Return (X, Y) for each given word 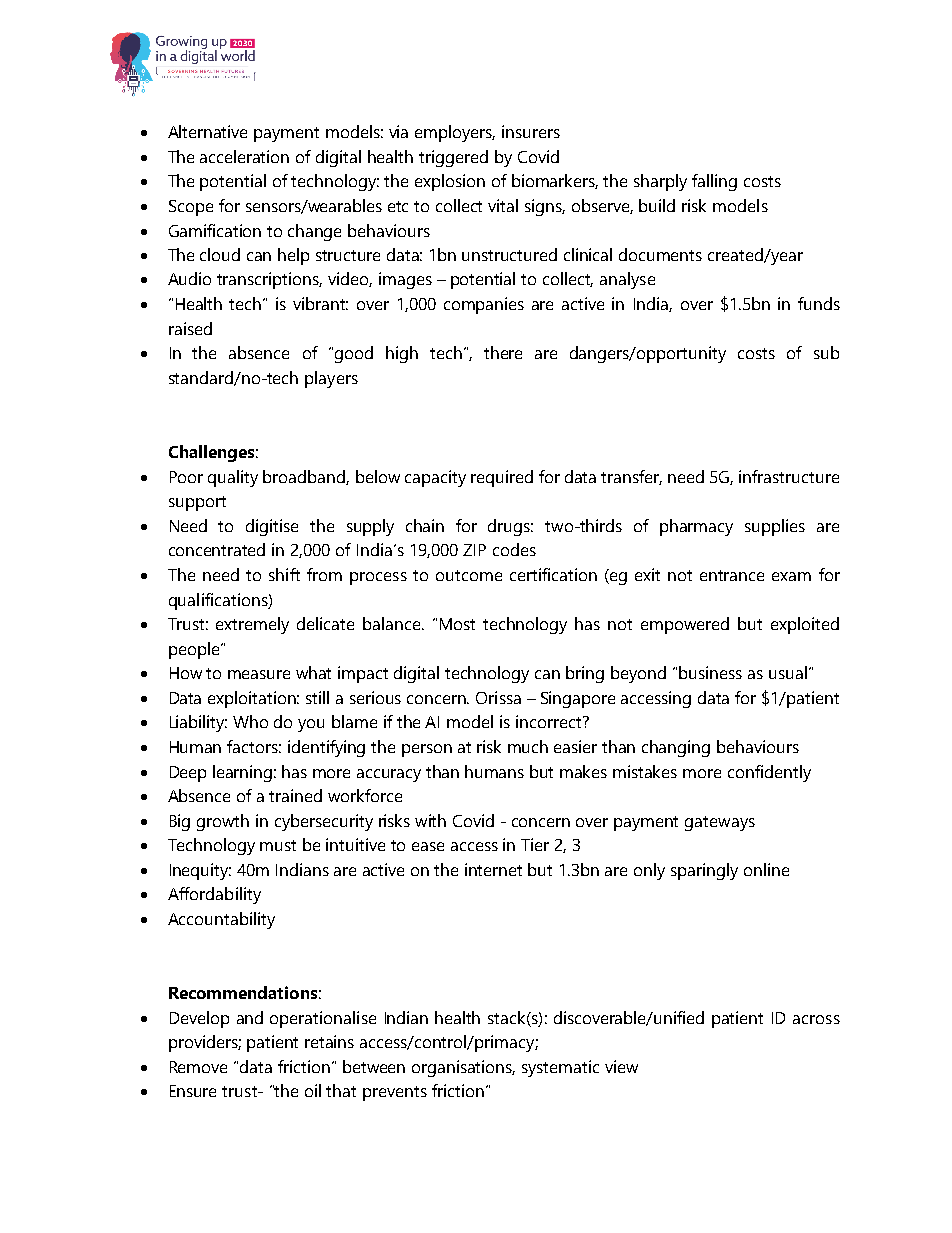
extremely (252, 625)
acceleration (244, 156)
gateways (720, 823)
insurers (531, 131)
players (331, 379)
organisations (463, 1068)
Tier (535, 844)
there (503, 352)
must (278, 845)
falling (714, 182)
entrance (732, 575)
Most (457, 624)
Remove (198, 1067)
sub (826, 352)
